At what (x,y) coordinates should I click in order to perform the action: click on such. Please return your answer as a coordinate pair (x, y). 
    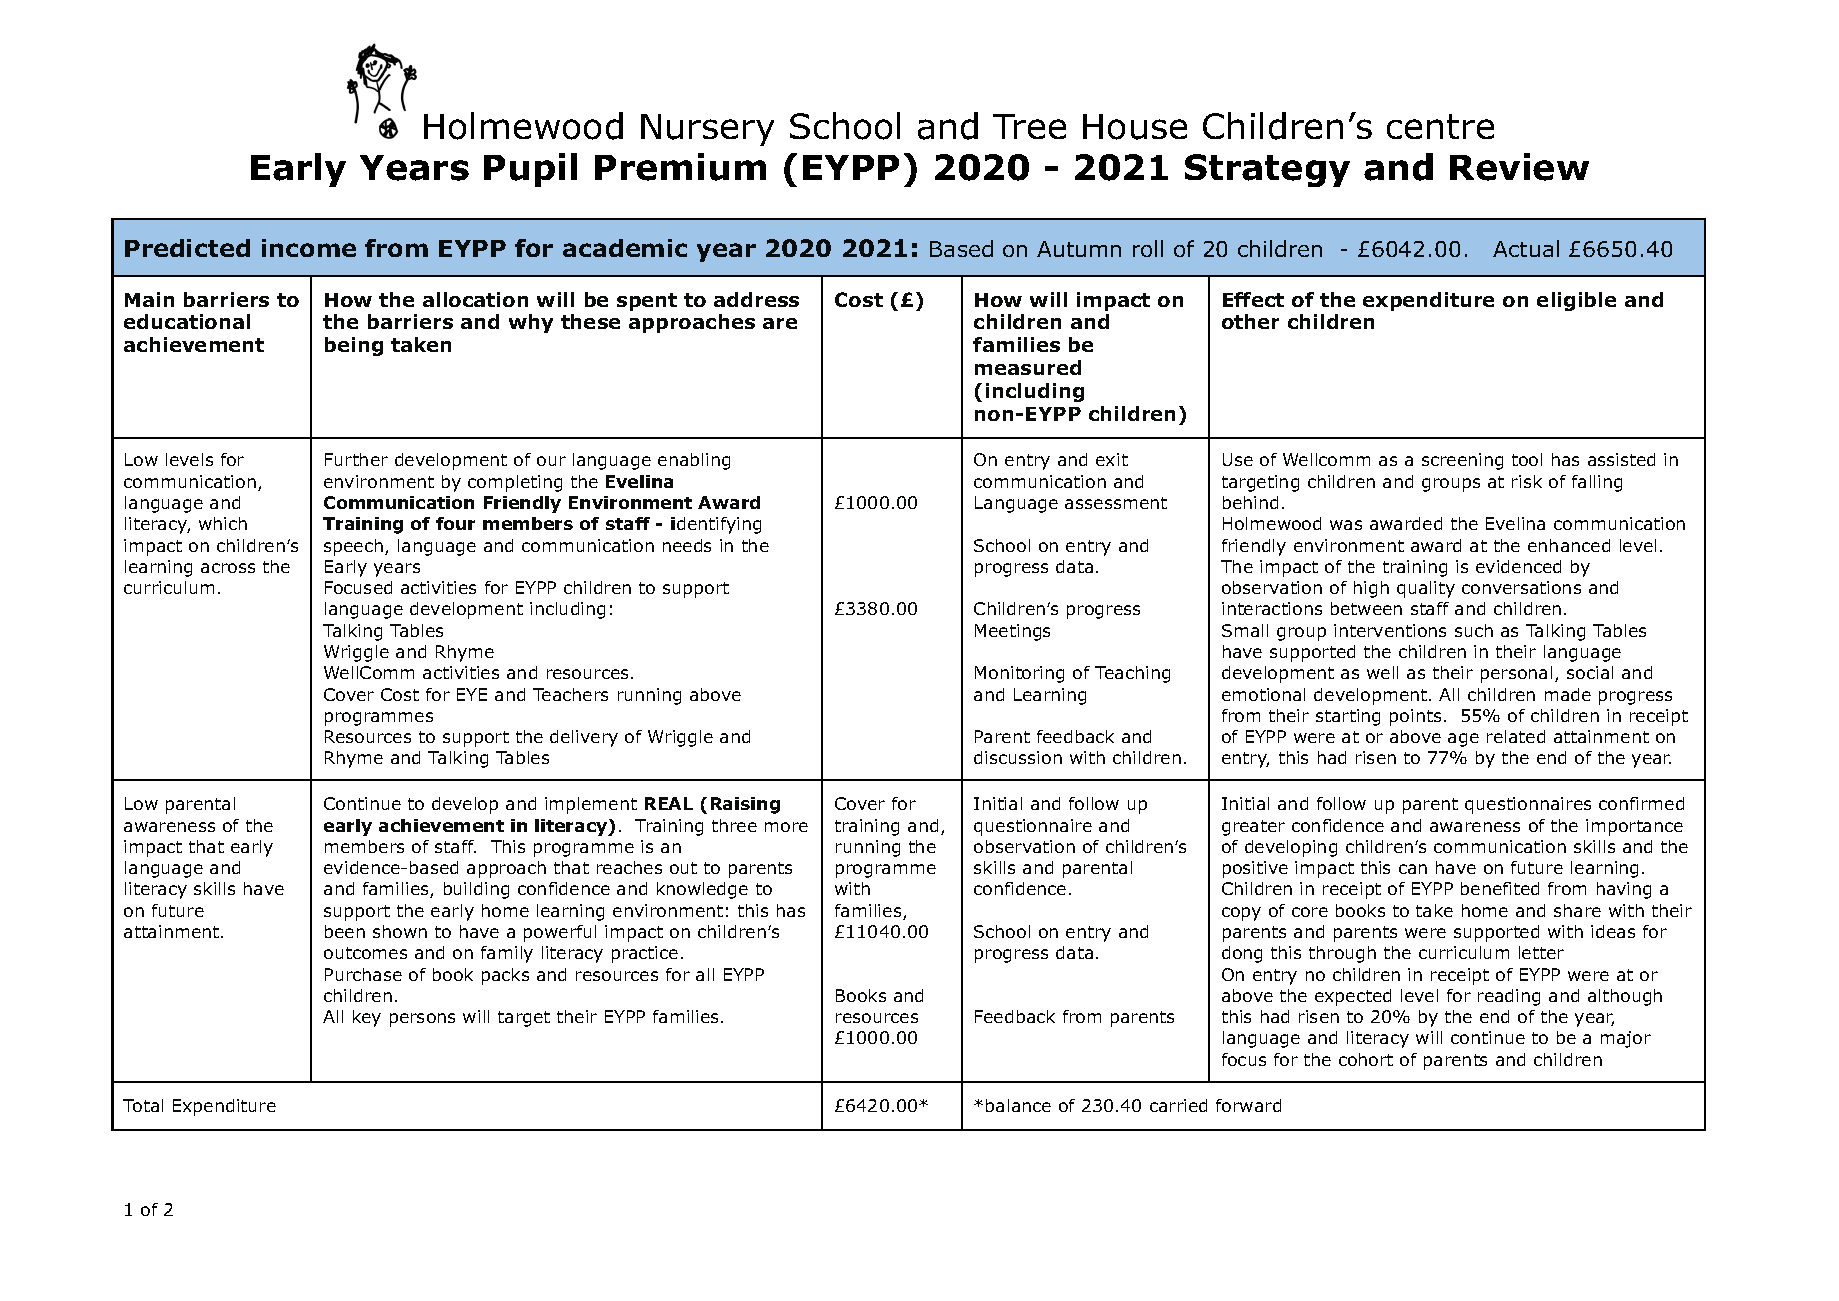
    Looking at the image, I should click on (1474, 630).
